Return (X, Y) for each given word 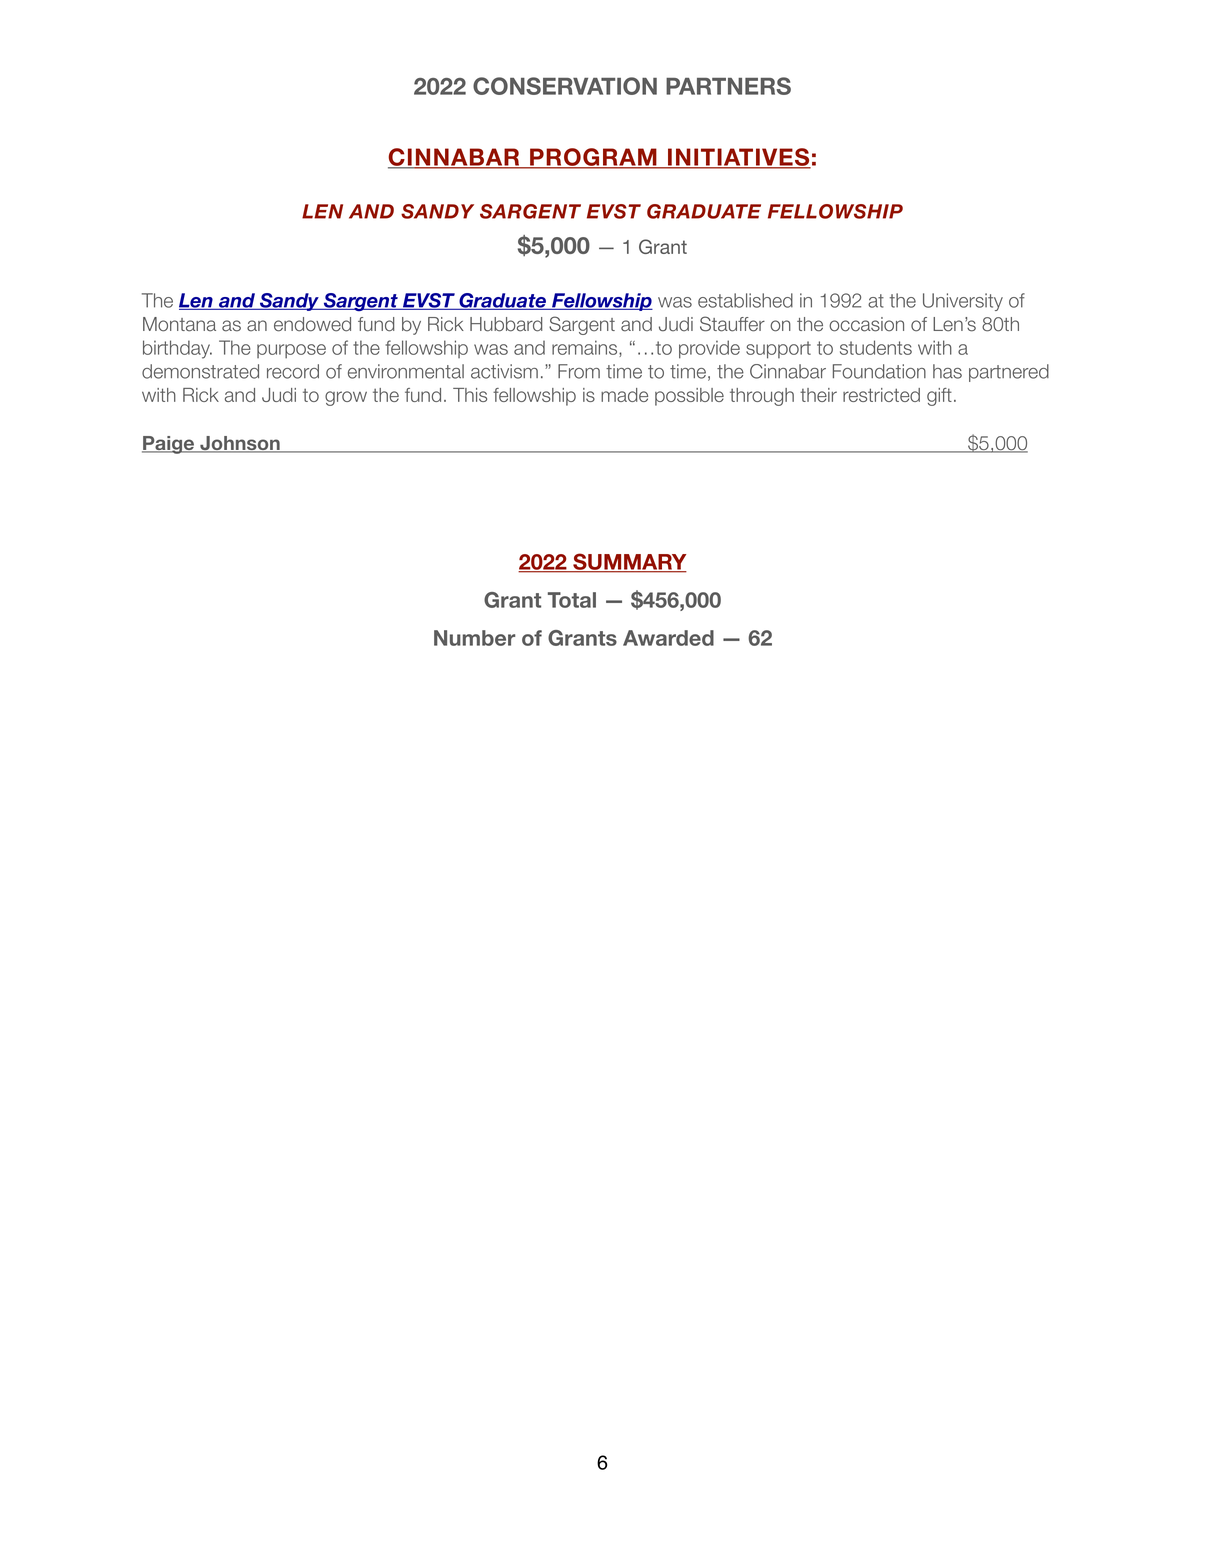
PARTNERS (728, 86)
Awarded (668, 638)
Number (474, 638)
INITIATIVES (738, 158)
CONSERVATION (565, 86)
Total (572, 600)
